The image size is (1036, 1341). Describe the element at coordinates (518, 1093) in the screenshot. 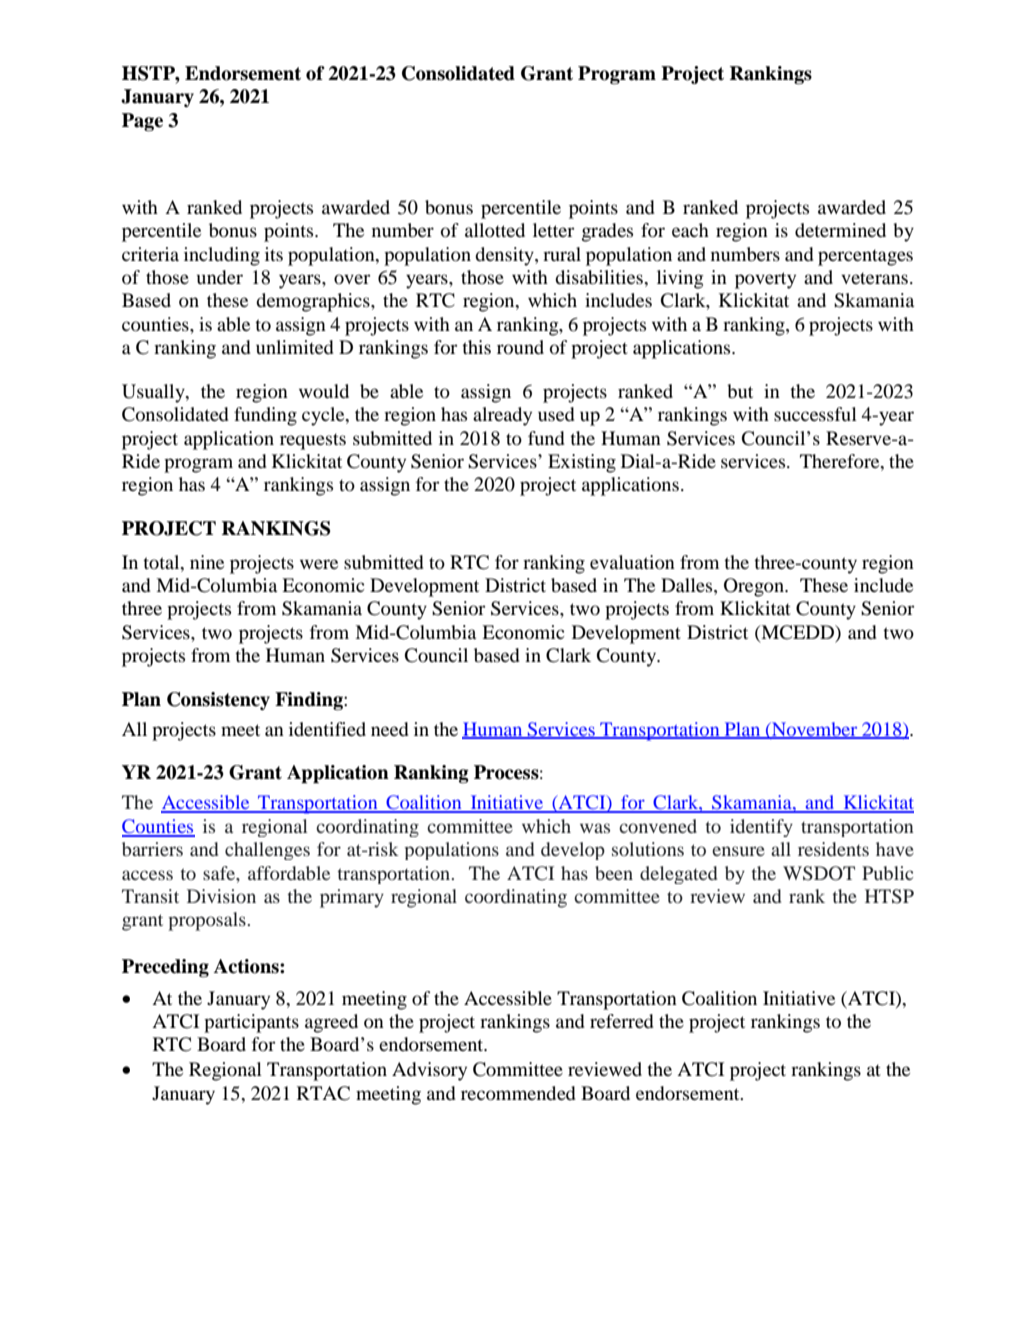

I see `recommended` at that location.
